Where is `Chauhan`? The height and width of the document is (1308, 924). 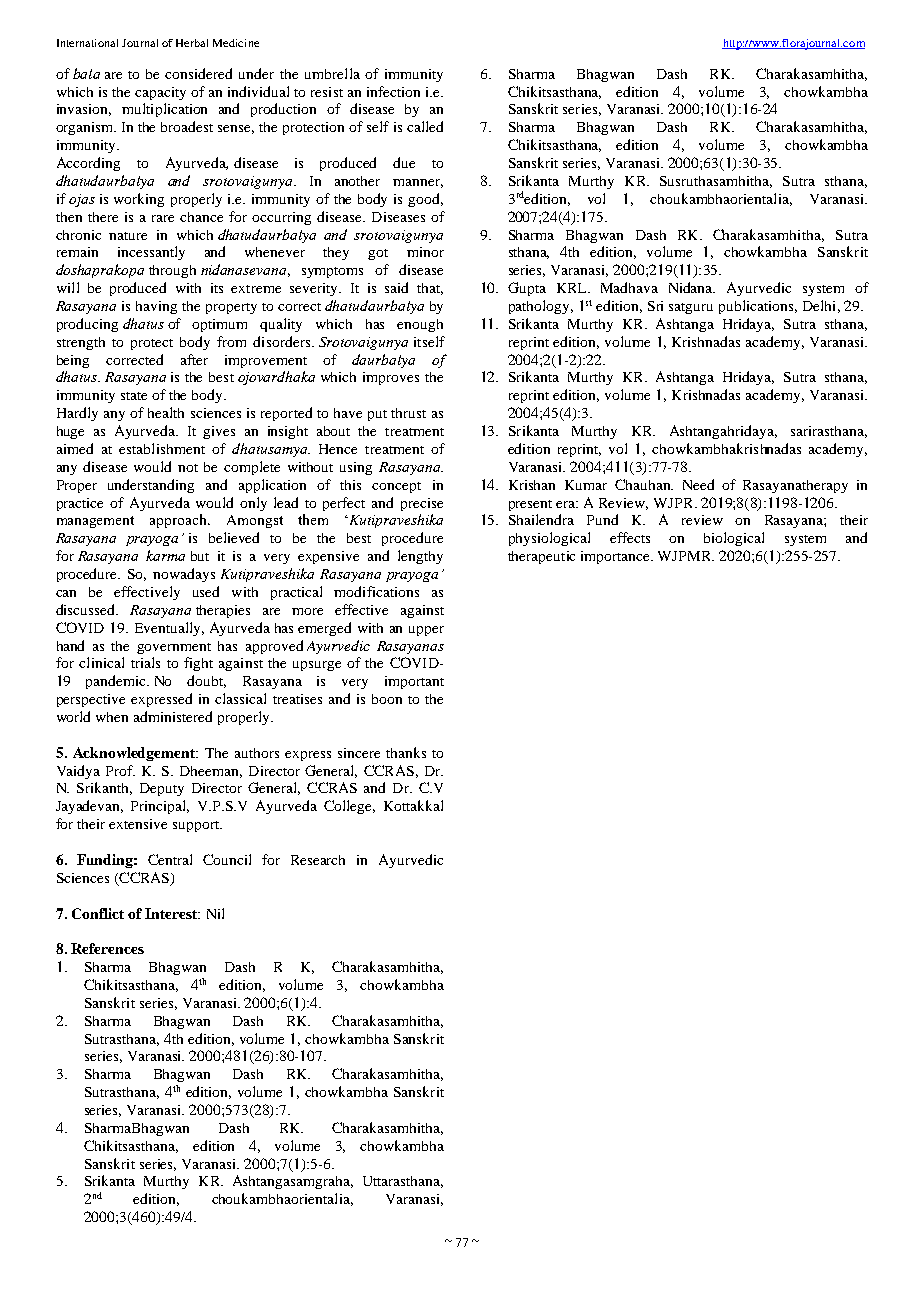
Chauhan is located at coordinates (644, 484).
